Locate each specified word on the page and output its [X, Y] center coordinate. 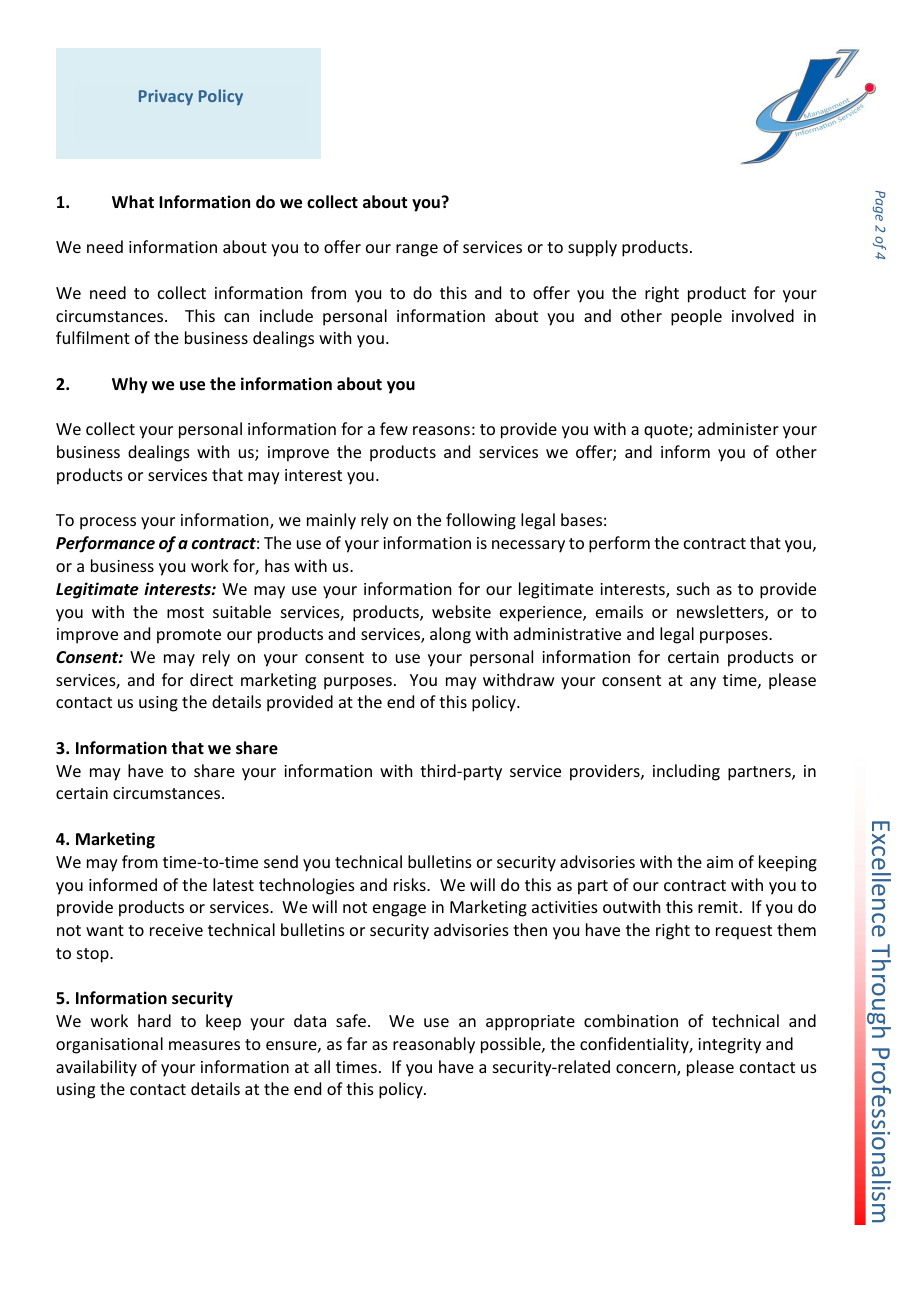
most [185, 612]
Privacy [166, 97]
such [693, 588]
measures [204, 1045]
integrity [729, 1046]
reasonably [434, 1045]
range [417, 250]
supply [592, 248]
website [461, 611]
